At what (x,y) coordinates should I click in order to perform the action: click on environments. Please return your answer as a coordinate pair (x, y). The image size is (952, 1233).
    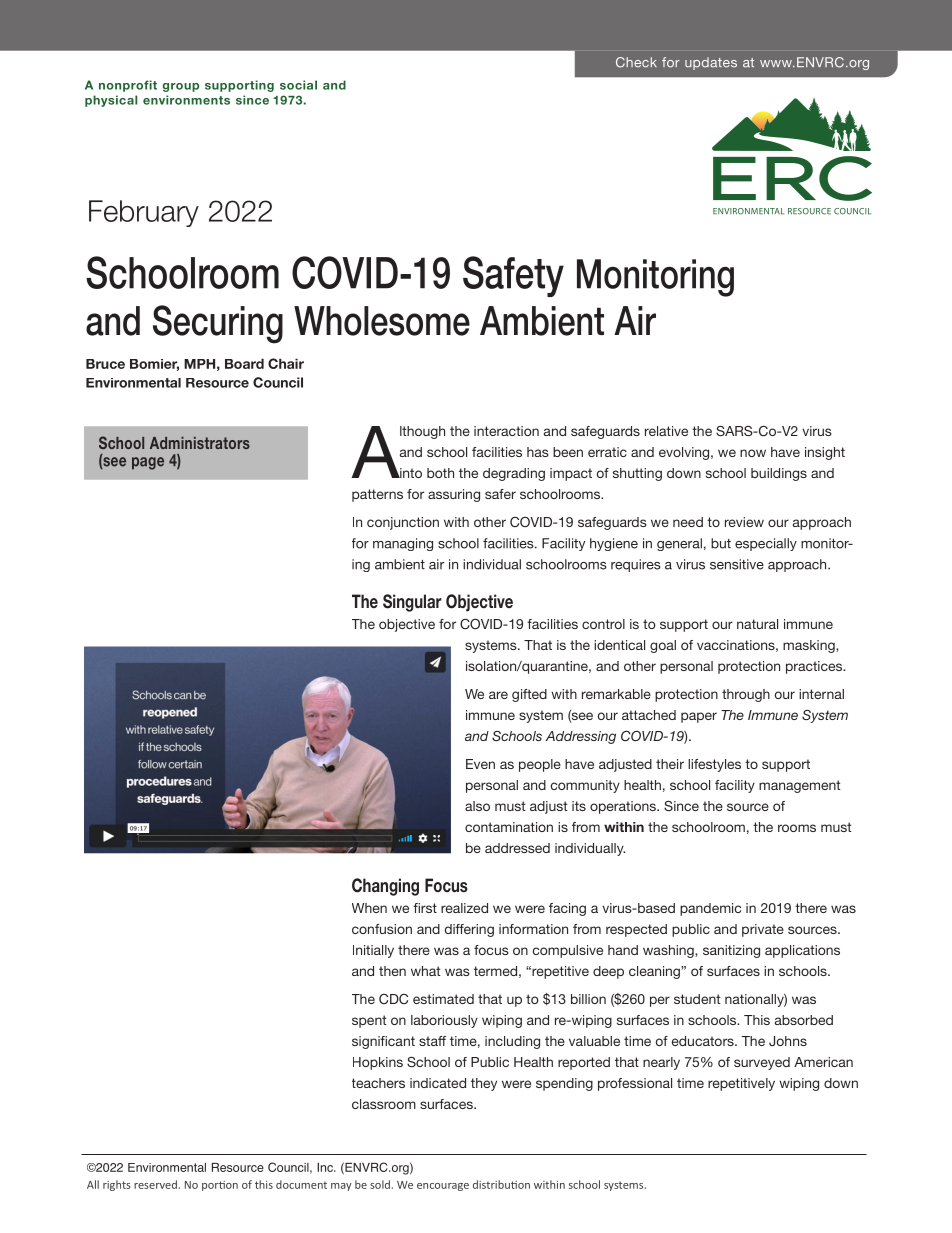
    Looking at the image, I should click on (186, 100).
